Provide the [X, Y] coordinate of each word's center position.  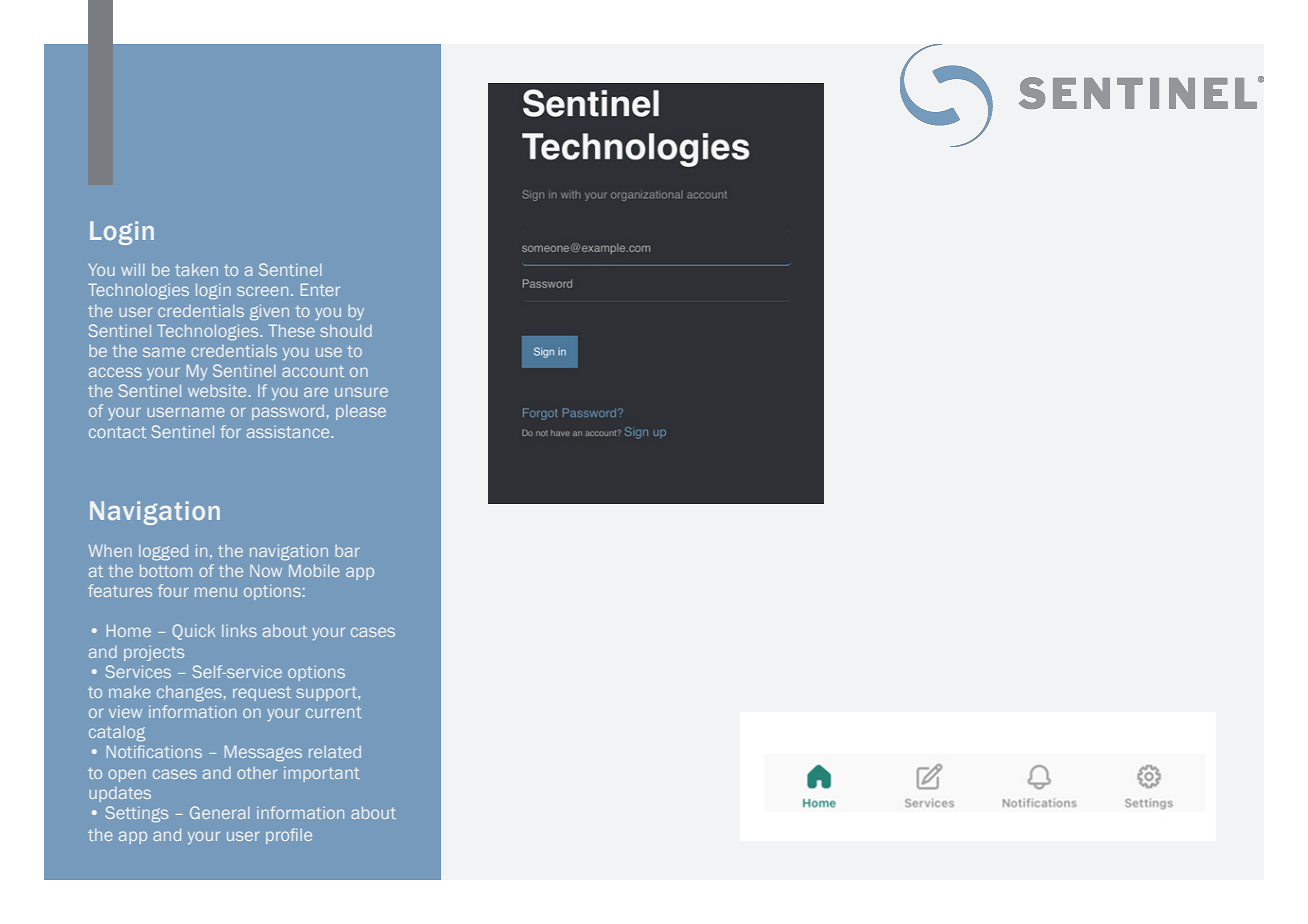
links [239, 631]
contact [117, 432]
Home [129, 631]
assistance [289, 432]
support [328, 694]
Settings [137, 814]
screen [262, 291]
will [133, 270]
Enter [320, 289]
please [361, 412]
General [220, 812]
